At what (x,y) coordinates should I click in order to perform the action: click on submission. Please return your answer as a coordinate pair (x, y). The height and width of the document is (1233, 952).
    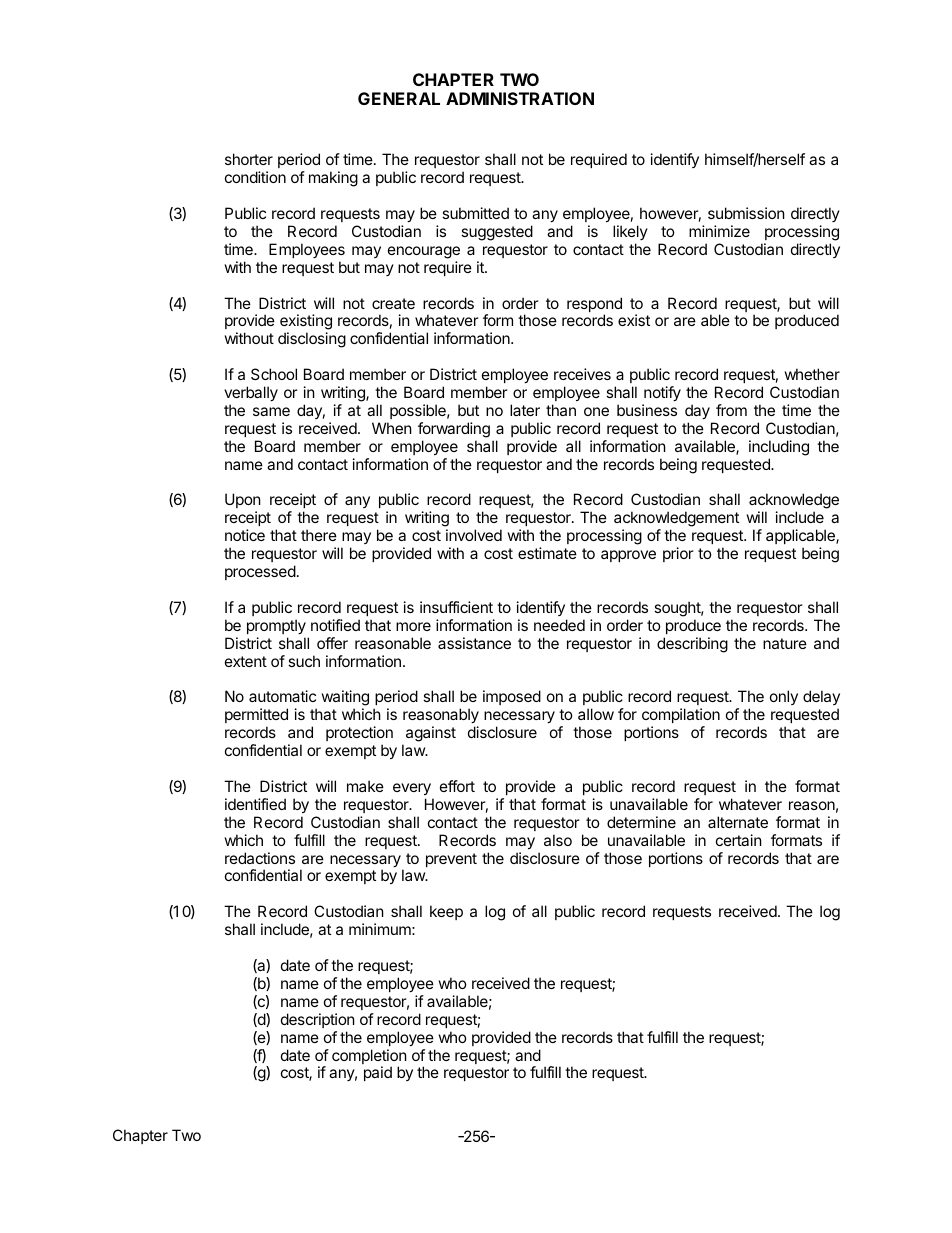
    Looking at the image, I should click on (746, 213).
